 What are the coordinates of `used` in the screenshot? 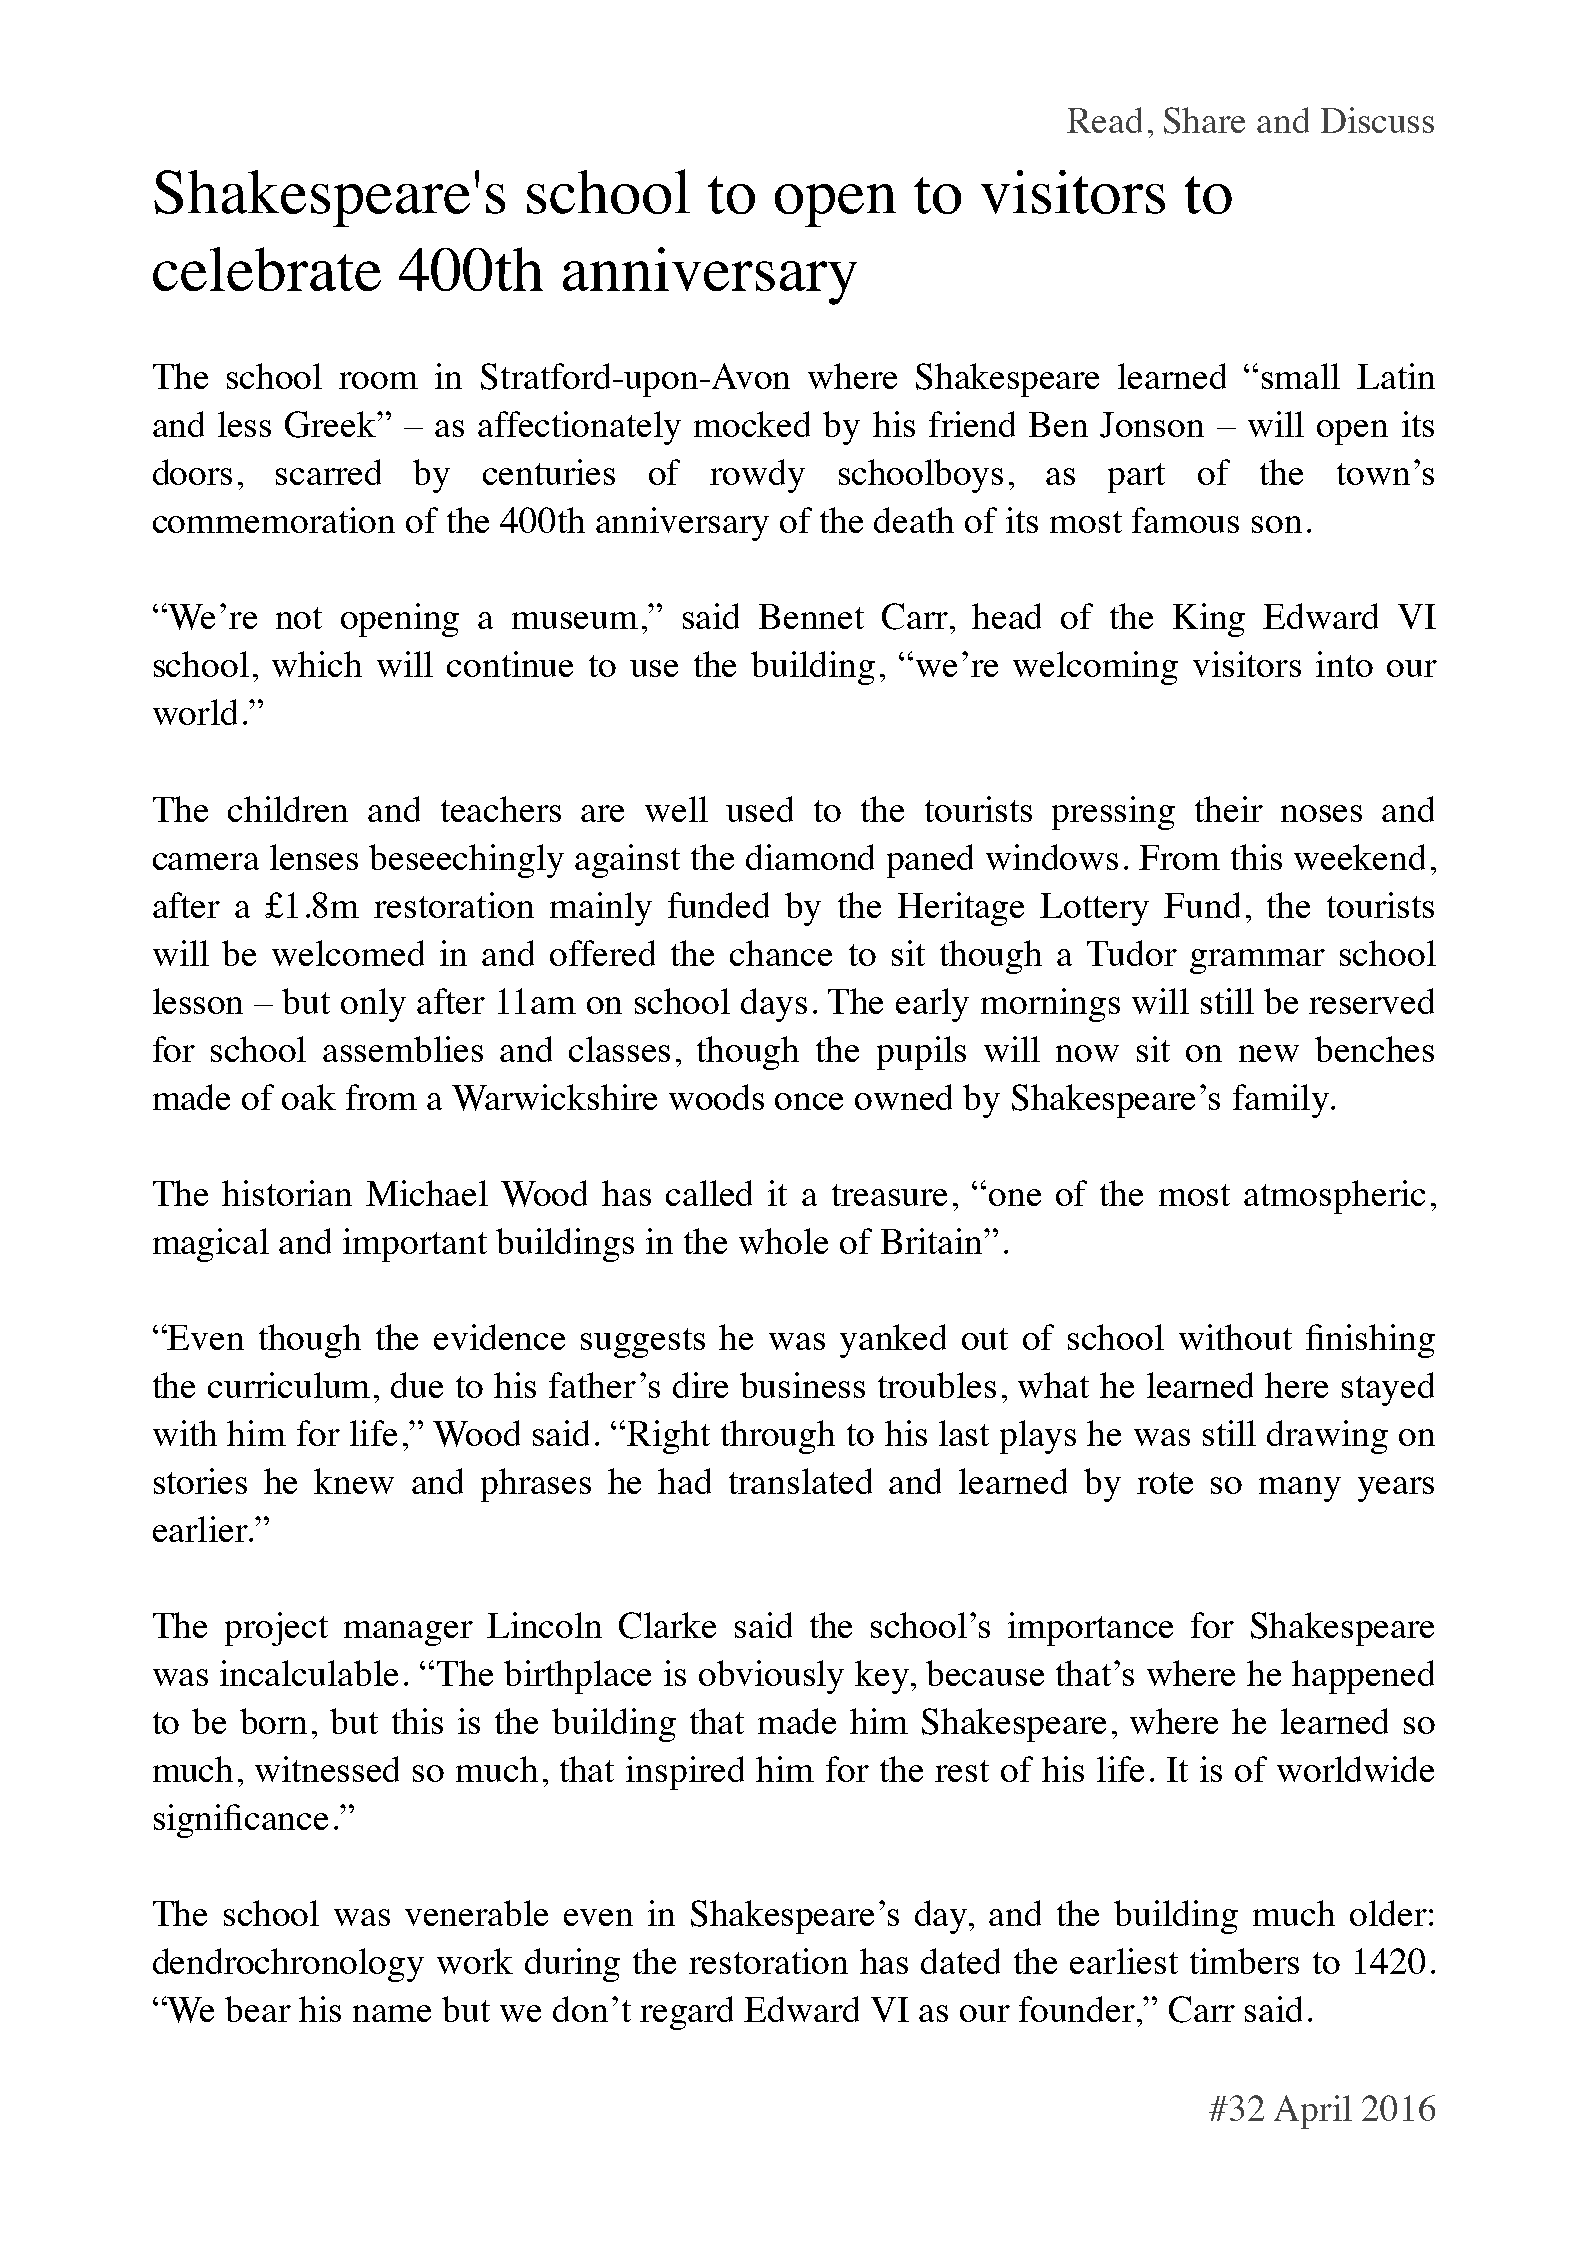 It's located at (759, 809).
